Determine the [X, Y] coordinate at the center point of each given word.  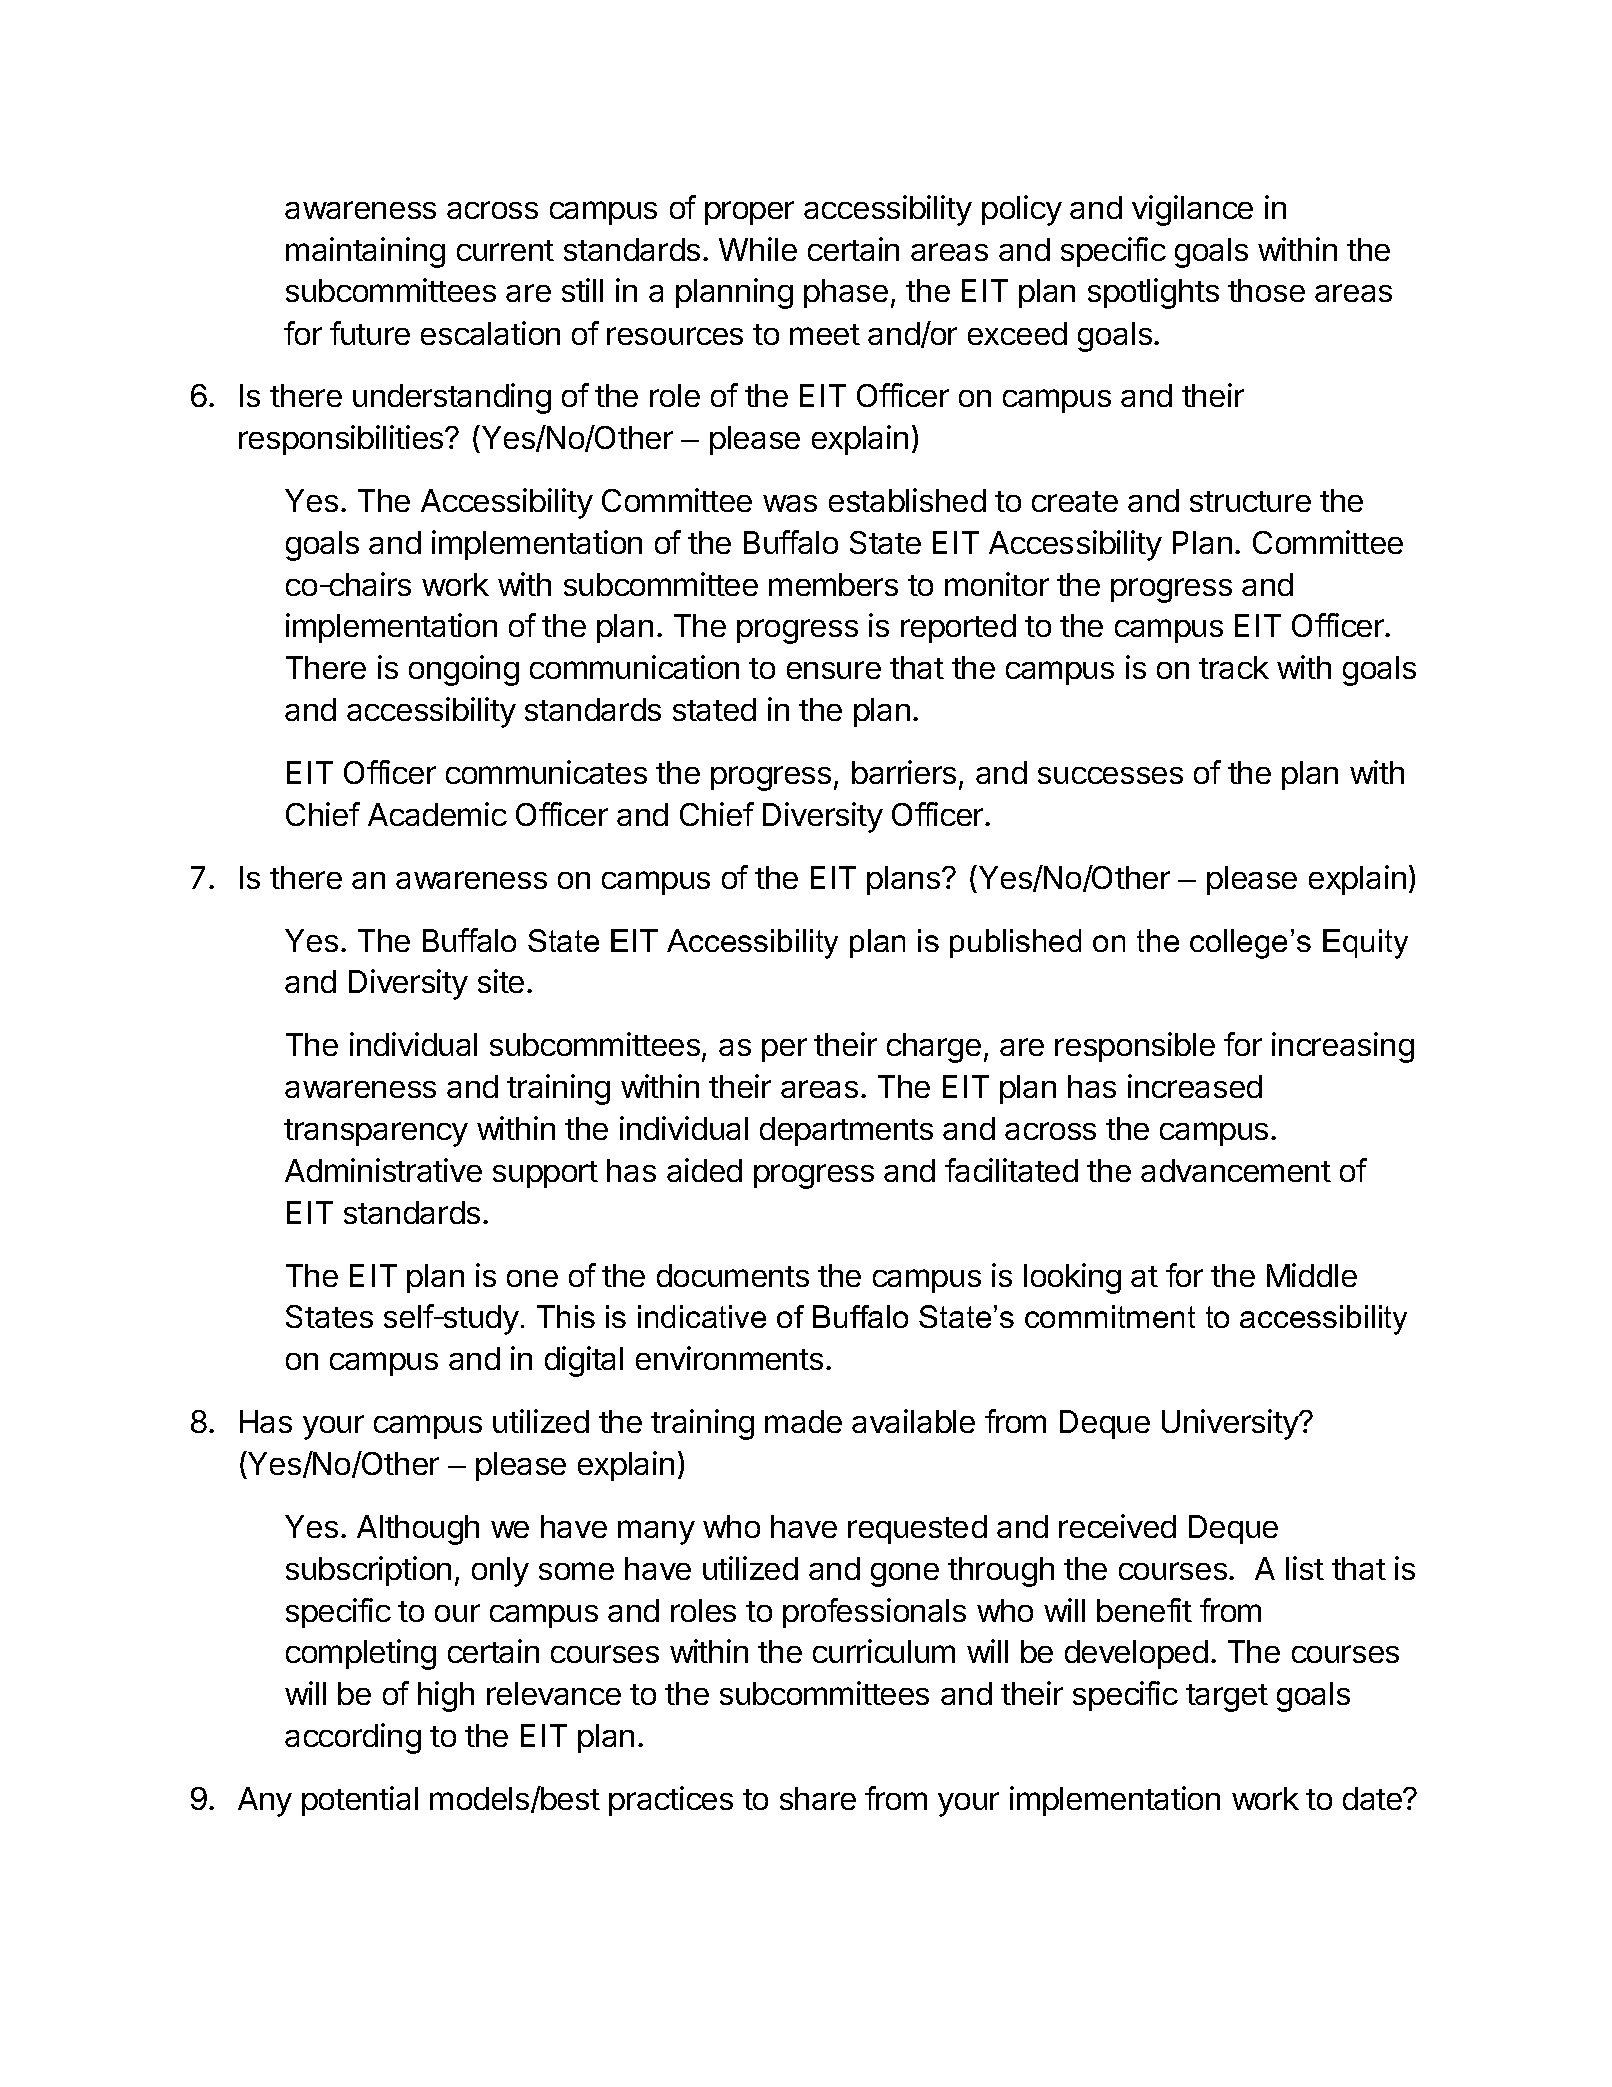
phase [846, 293]
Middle [1312, 1275]
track [1234, 667]
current [505, 250]
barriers [904, 772]
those [1266, 290]
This [566, 1316]
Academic [437, 814]
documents [733, 1275]
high [446, 1696]
